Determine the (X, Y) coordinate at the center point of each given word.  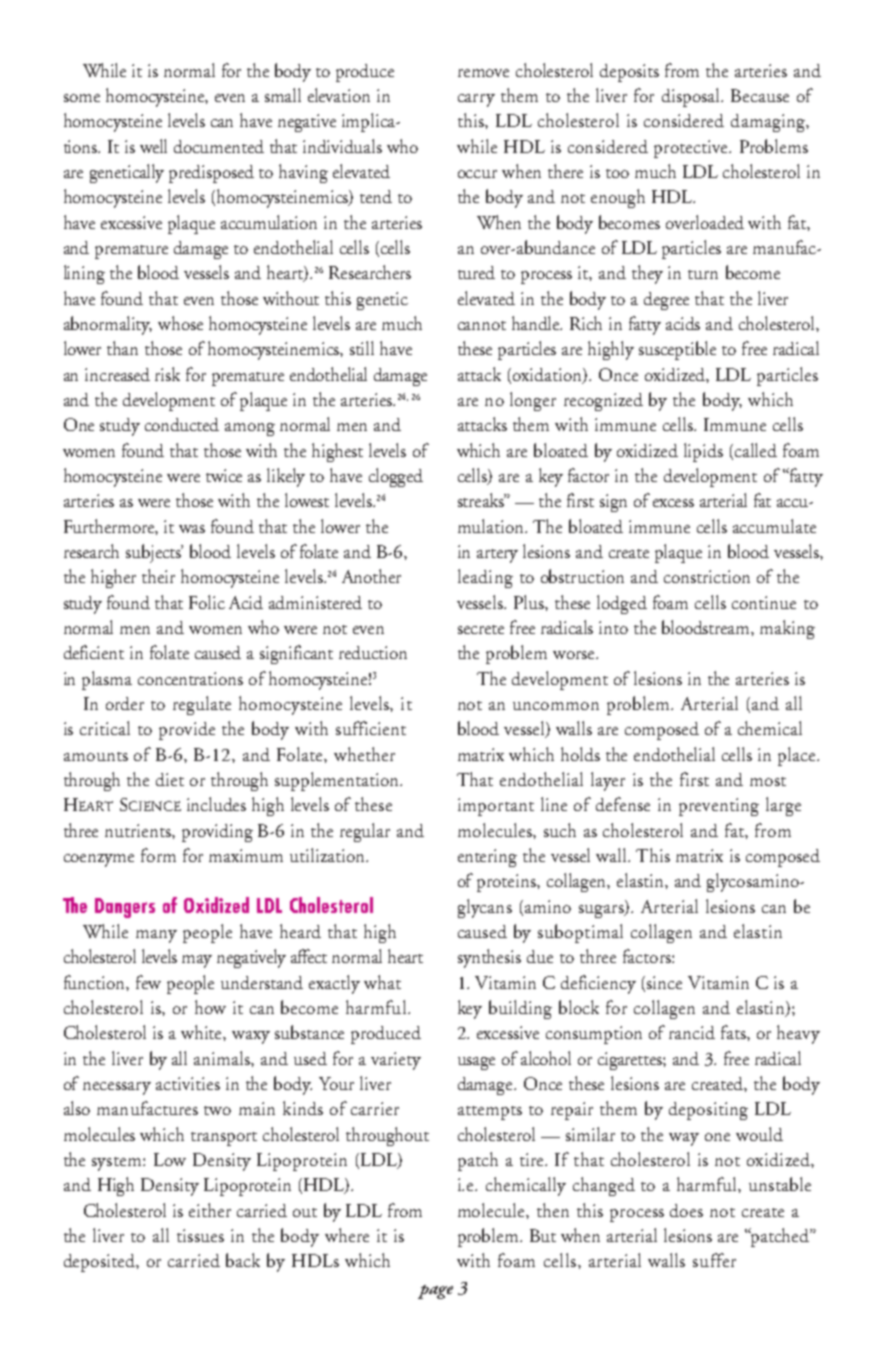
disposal (692, 97)
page (435, 1292)
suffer (714, 1260)
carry (476, 100)
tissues (200, 1235)
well (153, 146)
